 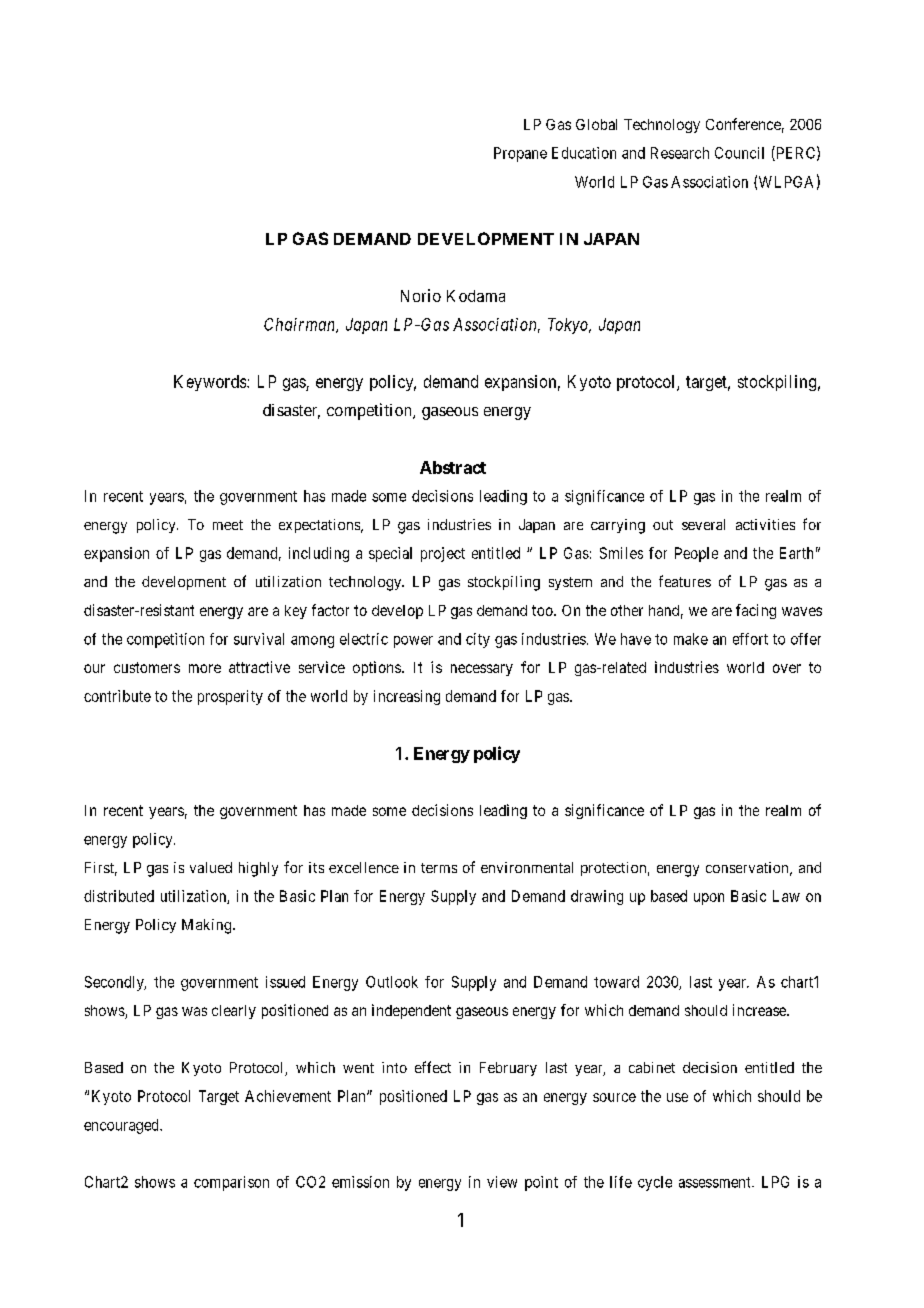 I want to click on view, so click(x=502, y=1182).
